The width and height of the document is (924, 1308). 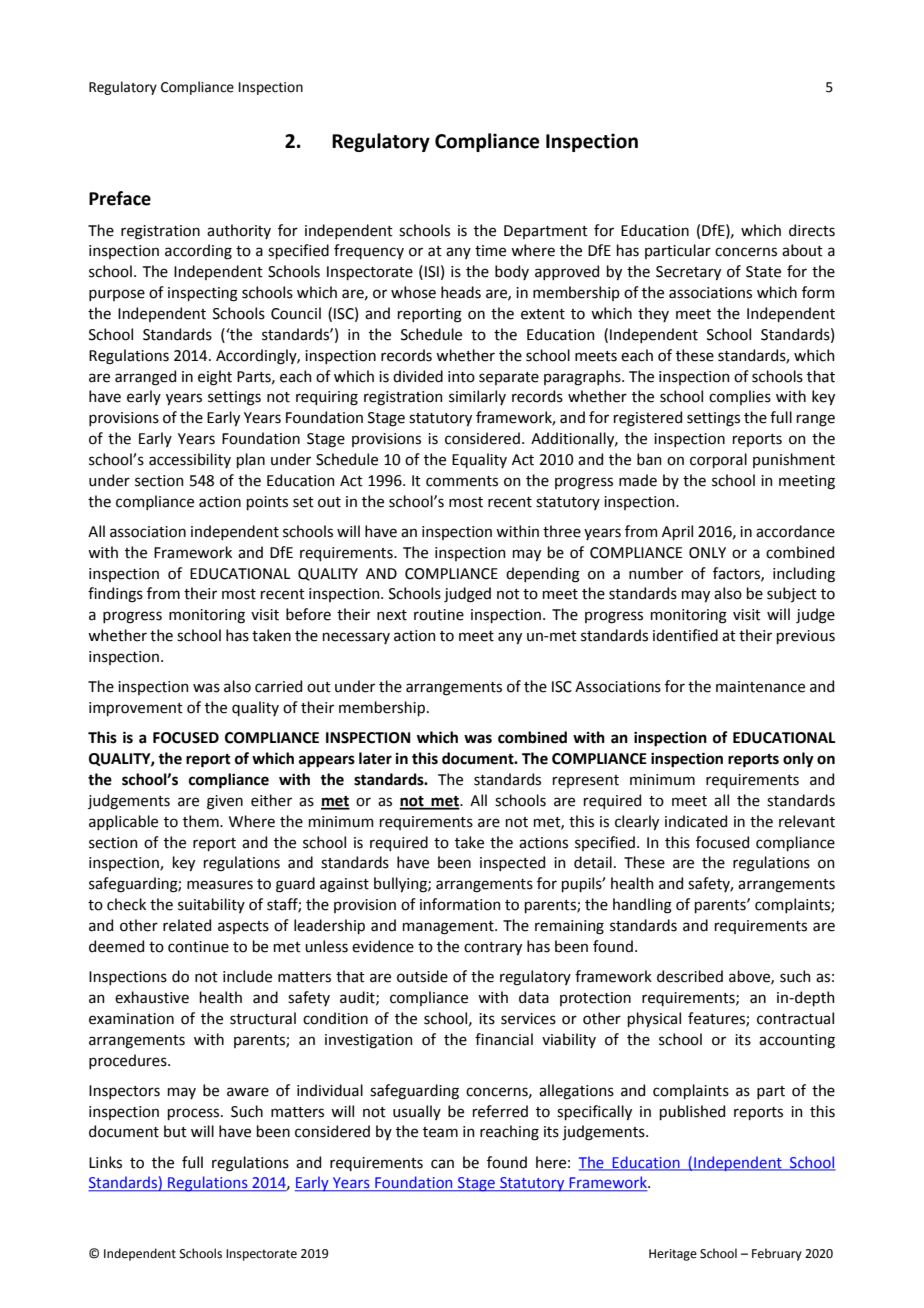 I want to click on improvement, so click(x=136, y=709).
